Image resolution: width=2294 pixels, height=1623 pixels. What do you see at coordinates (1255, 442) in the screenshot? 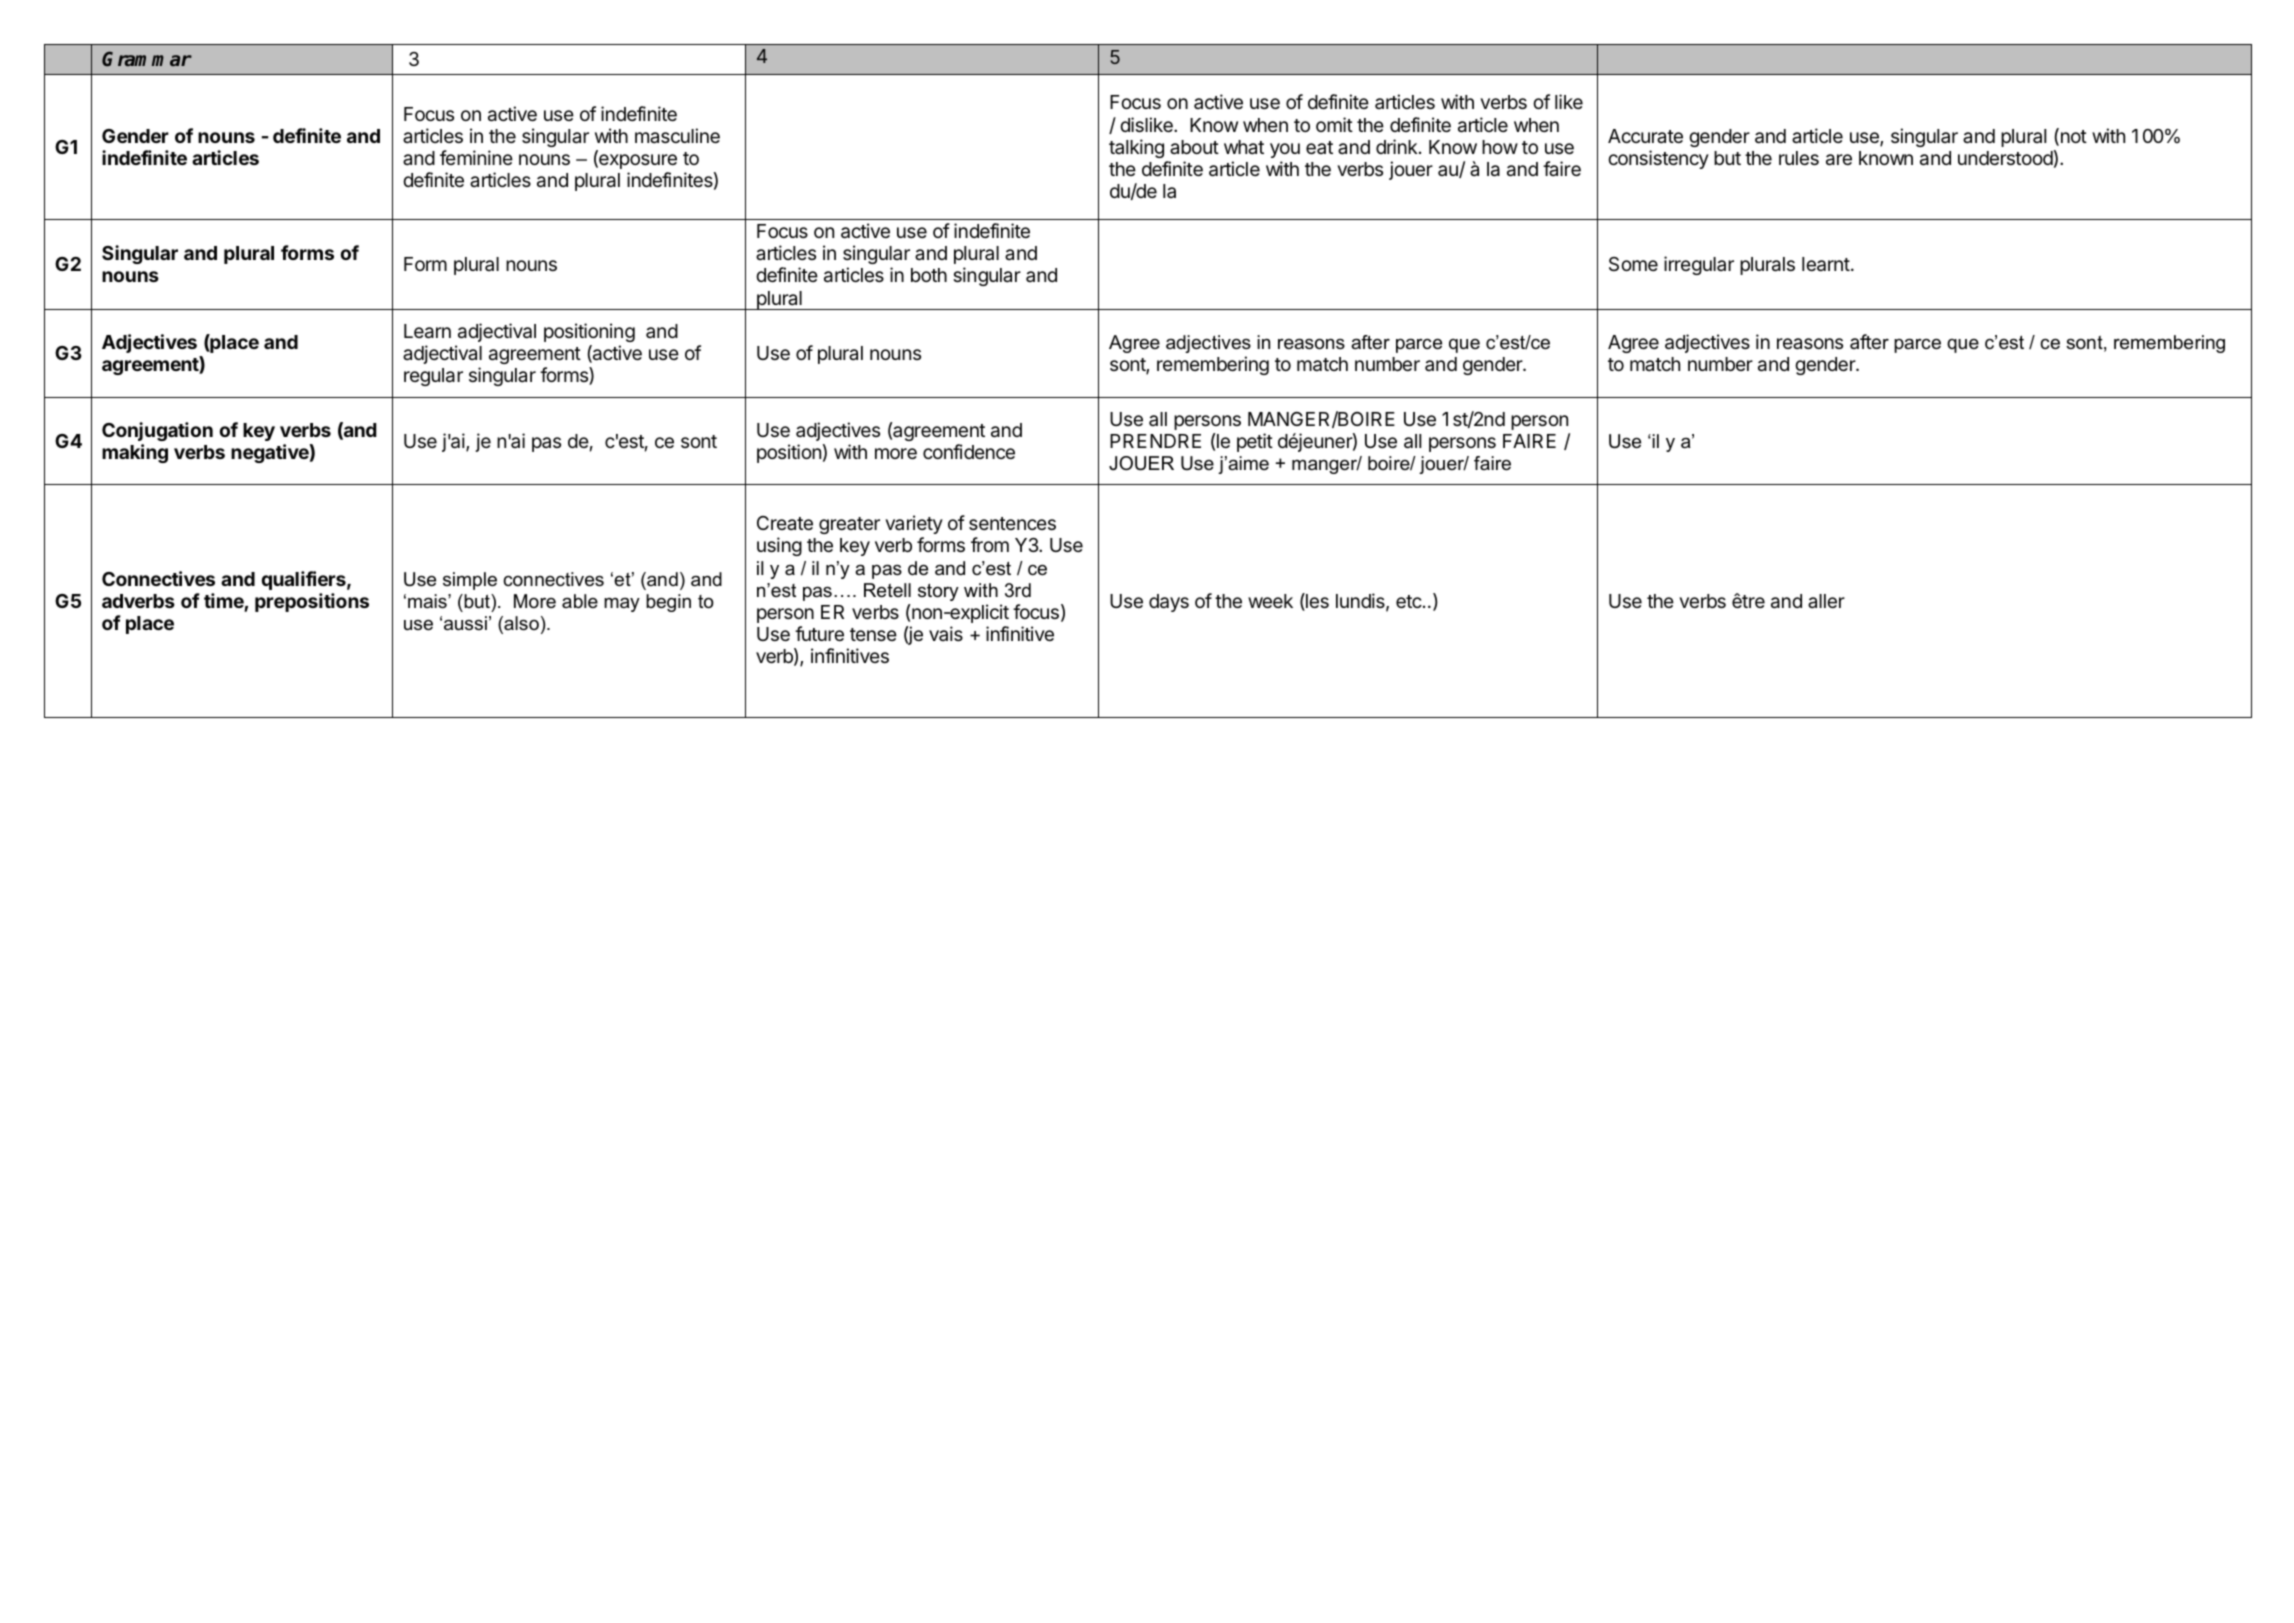
I see `petit` at bounding box center [1255, 442].
